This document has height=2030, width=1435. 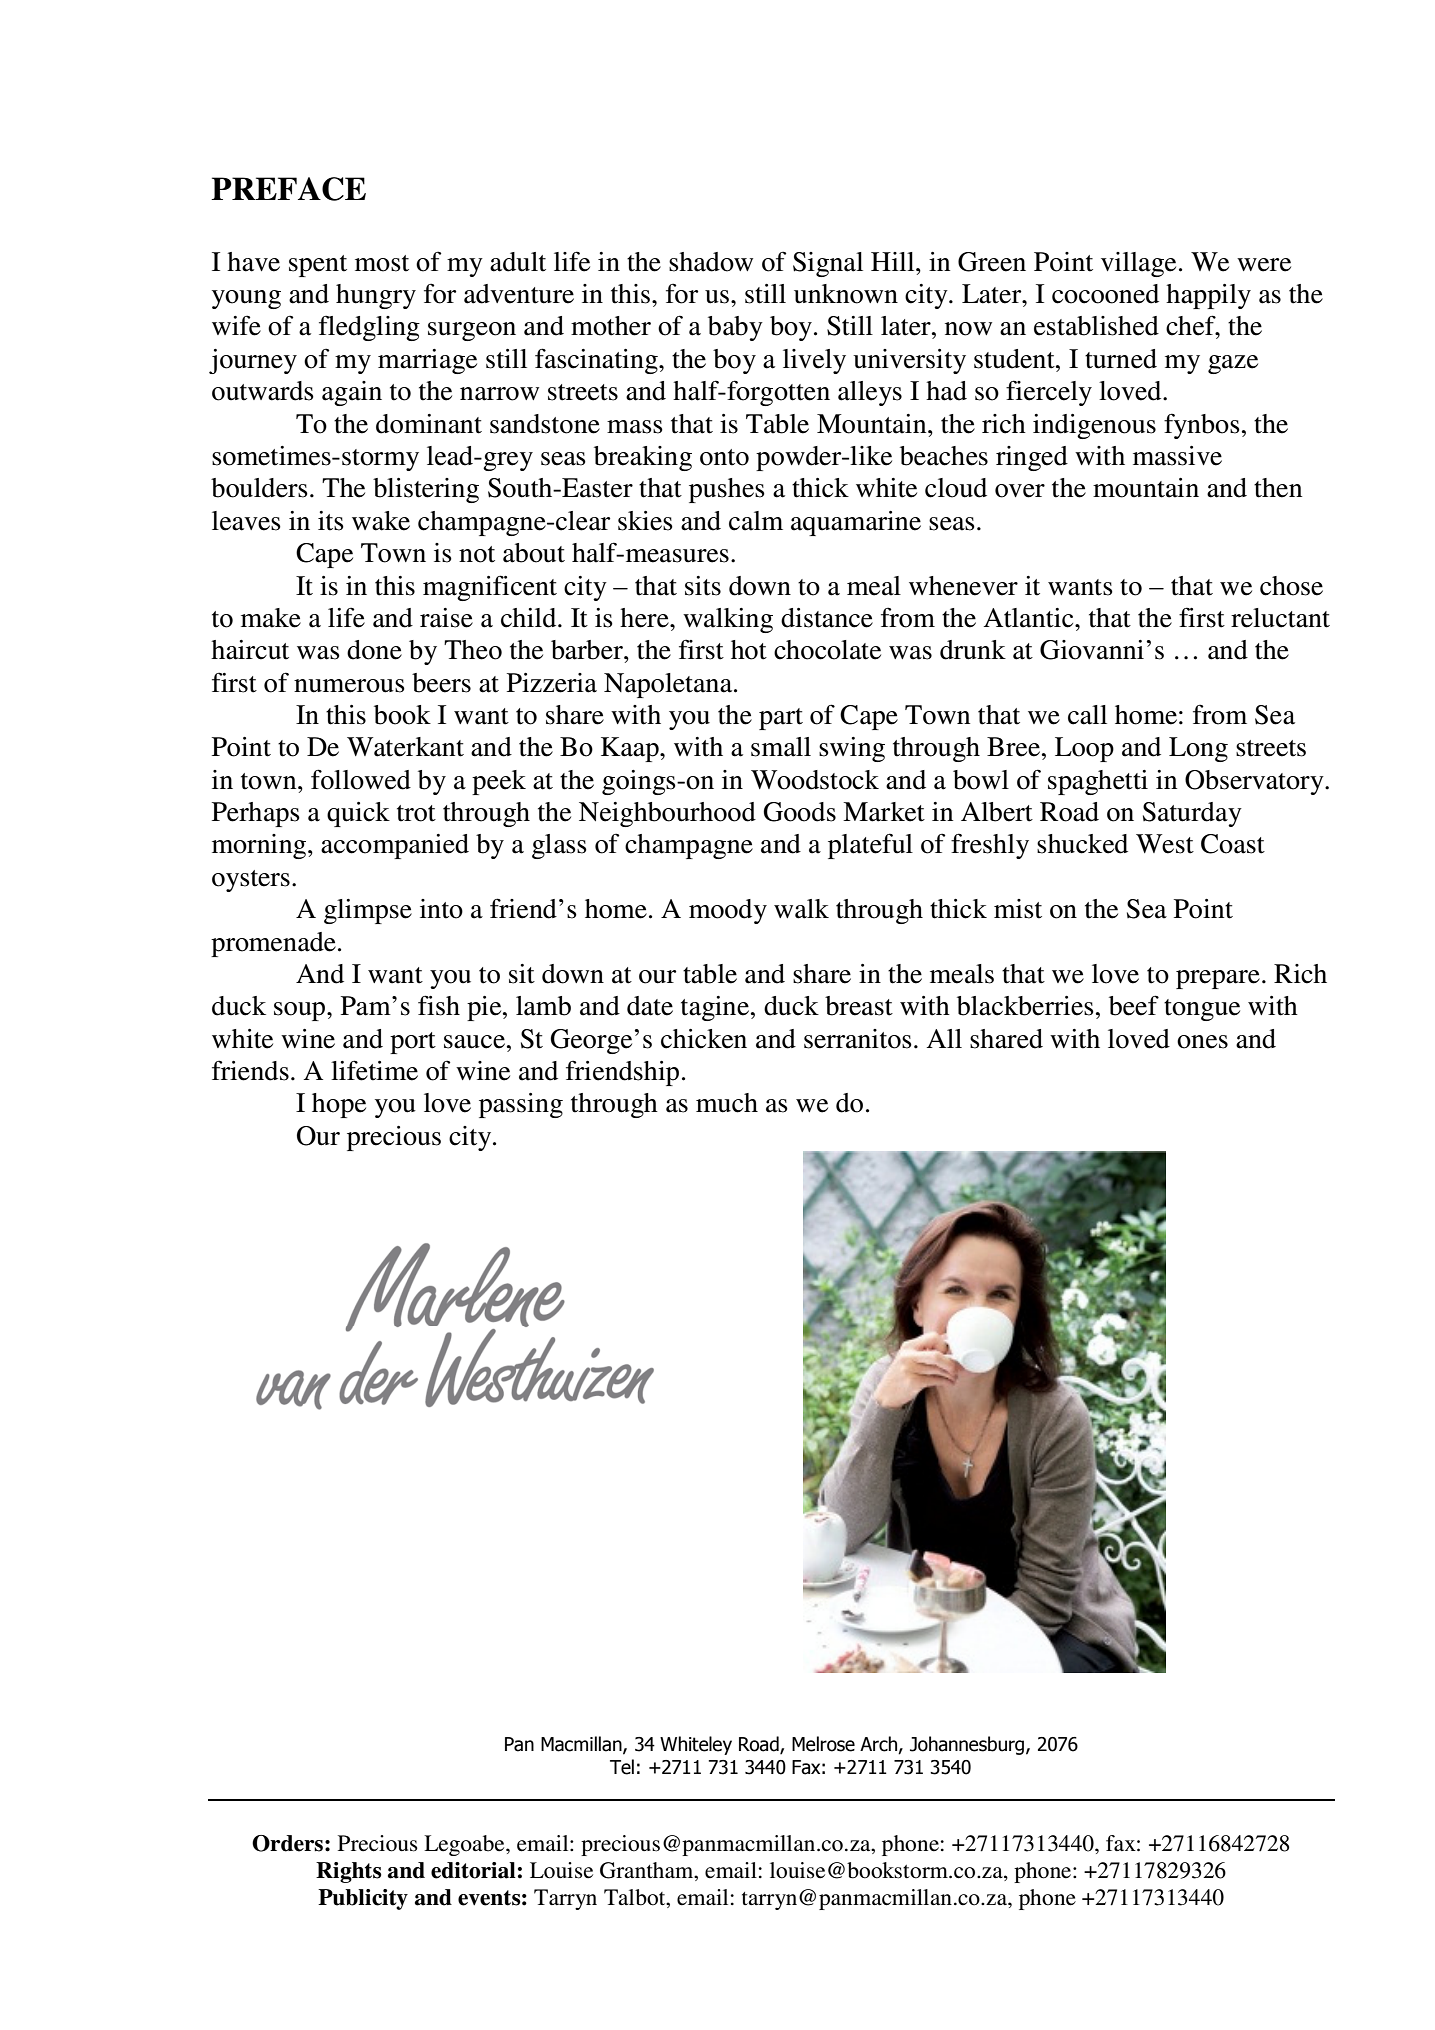 I want to click on most, so click(x=382, y=263).
